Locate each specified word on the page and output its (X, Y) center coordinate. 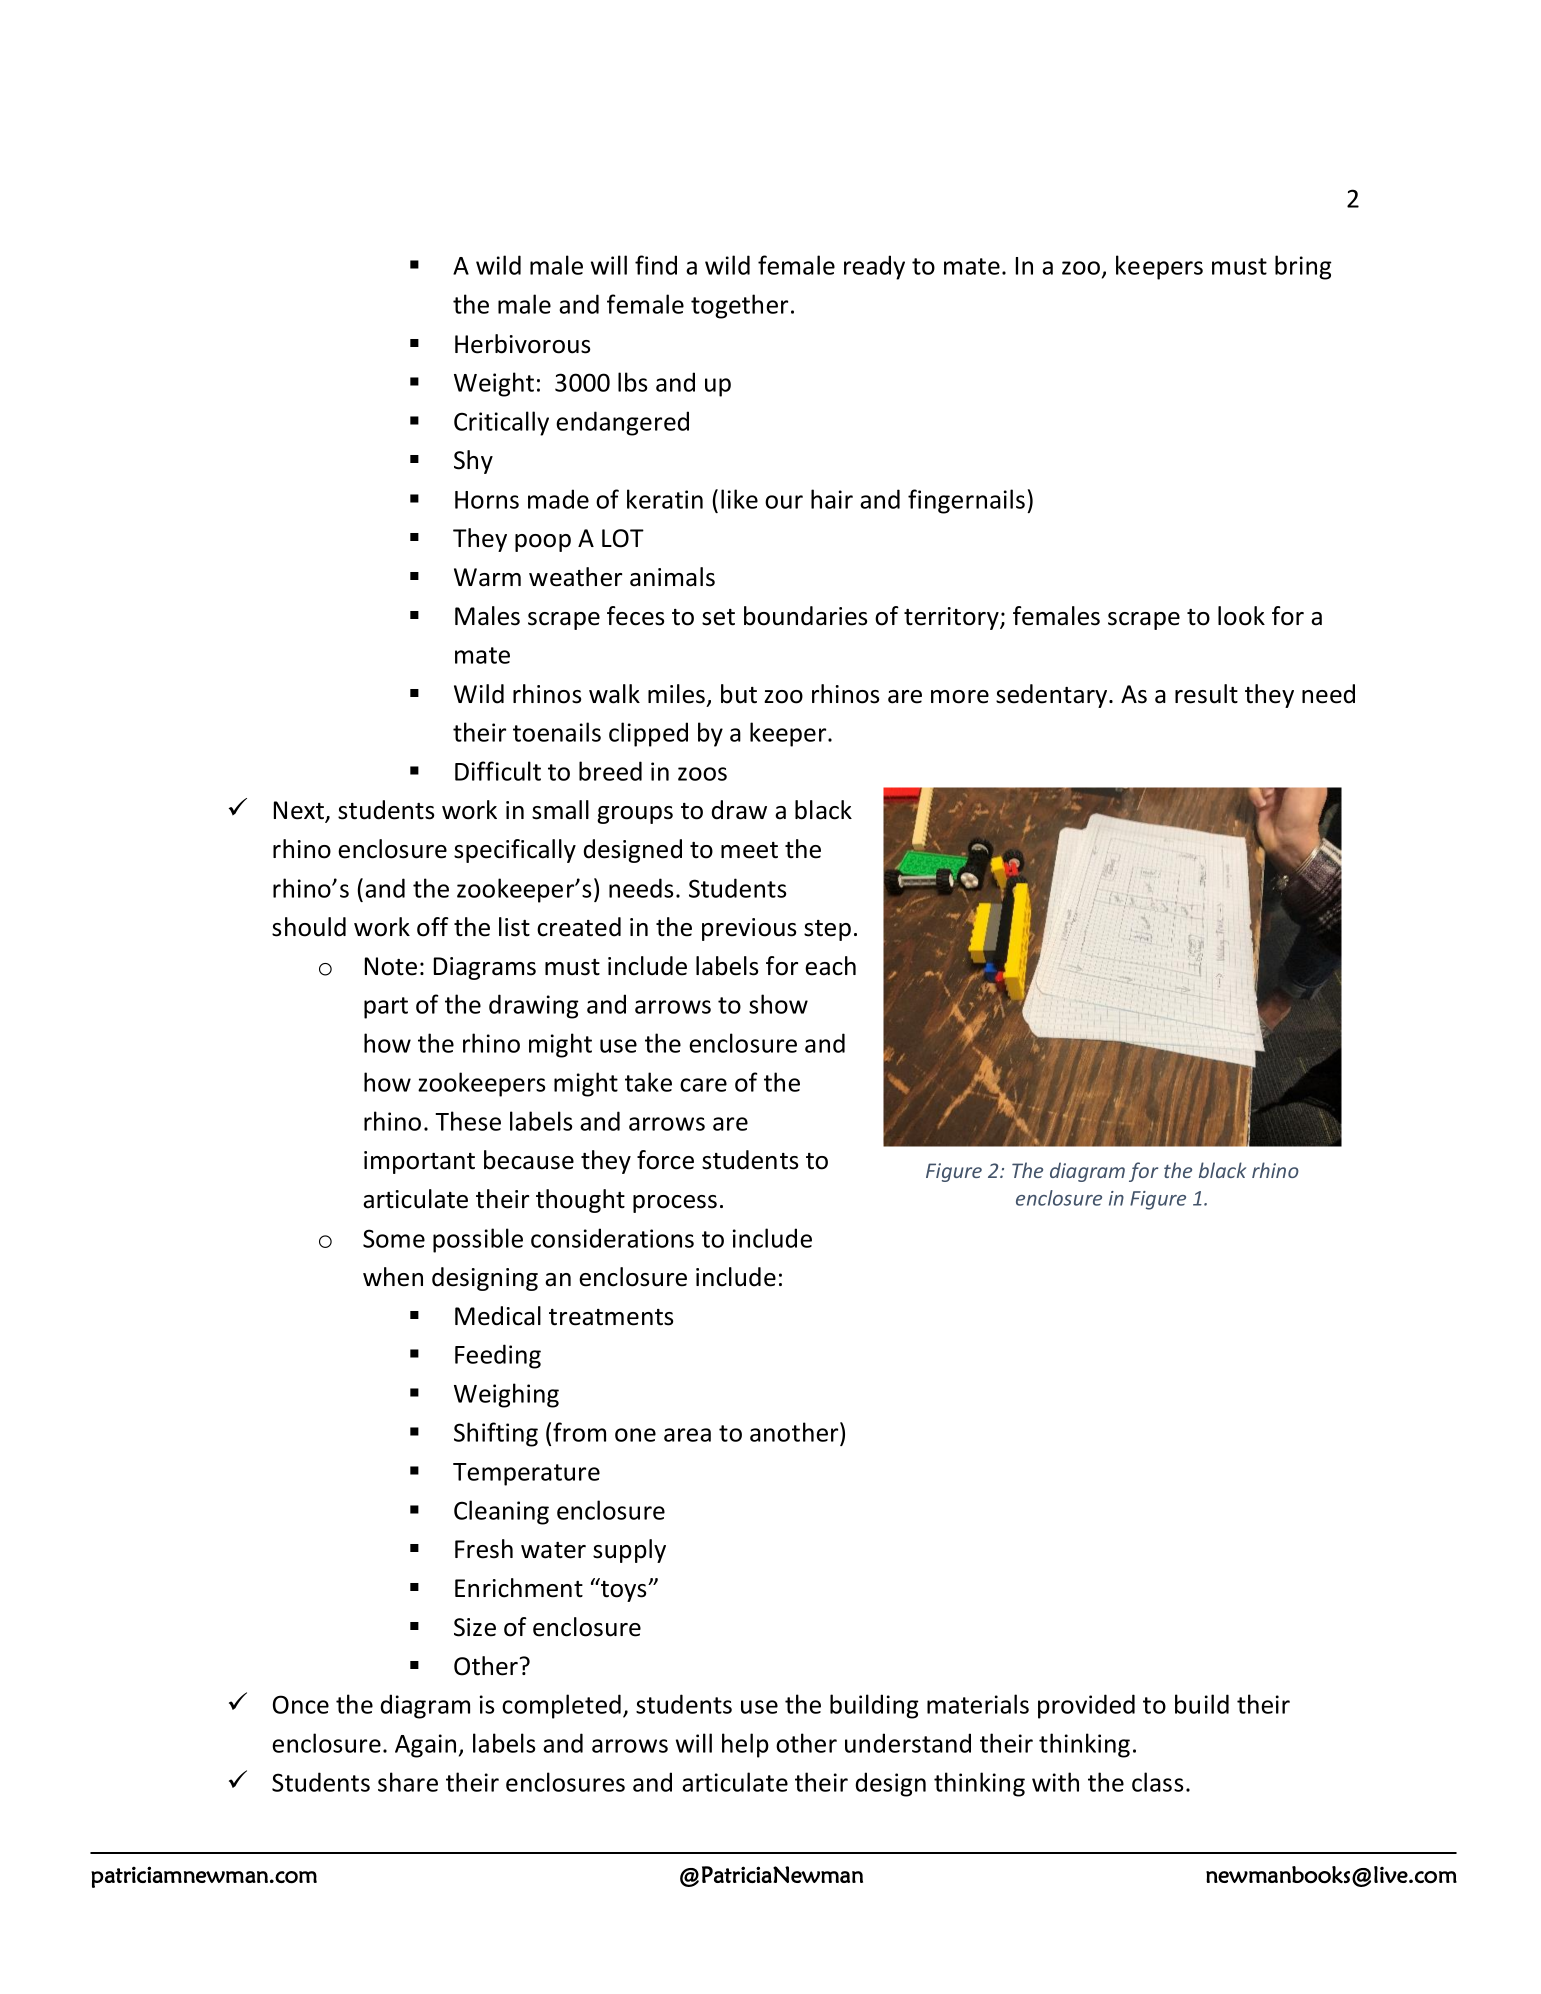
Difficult (498, 771)
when (393, 1277)
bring (1303, 267)
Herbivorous (522, 344)
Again (425, 1746)
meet (749, 850)
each (830, 966)
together (739, 306)
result (1206, 694)
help (745, 1745)
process (675, 1204)
